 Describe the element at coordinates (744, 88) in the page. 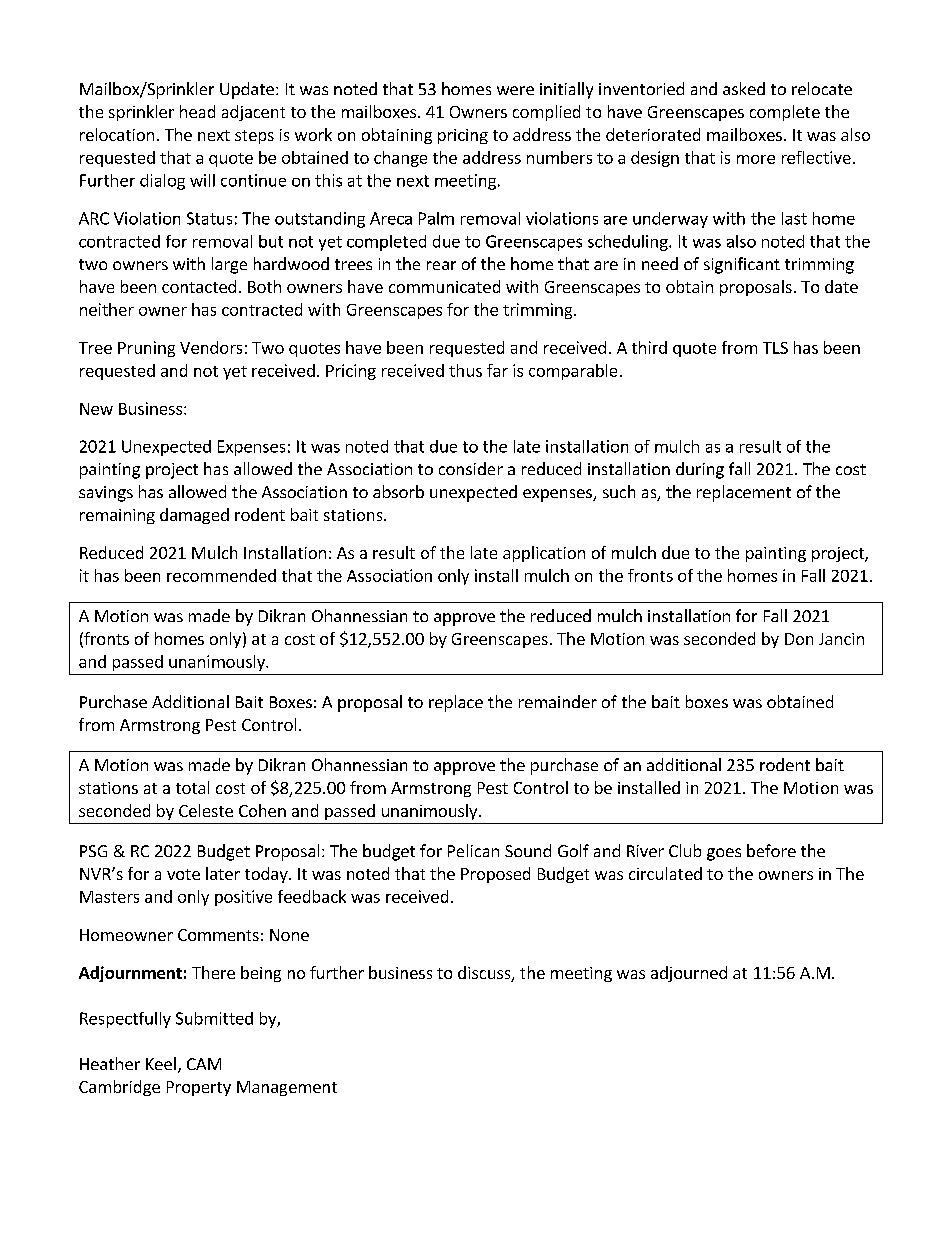

I see `asked` at that location.
